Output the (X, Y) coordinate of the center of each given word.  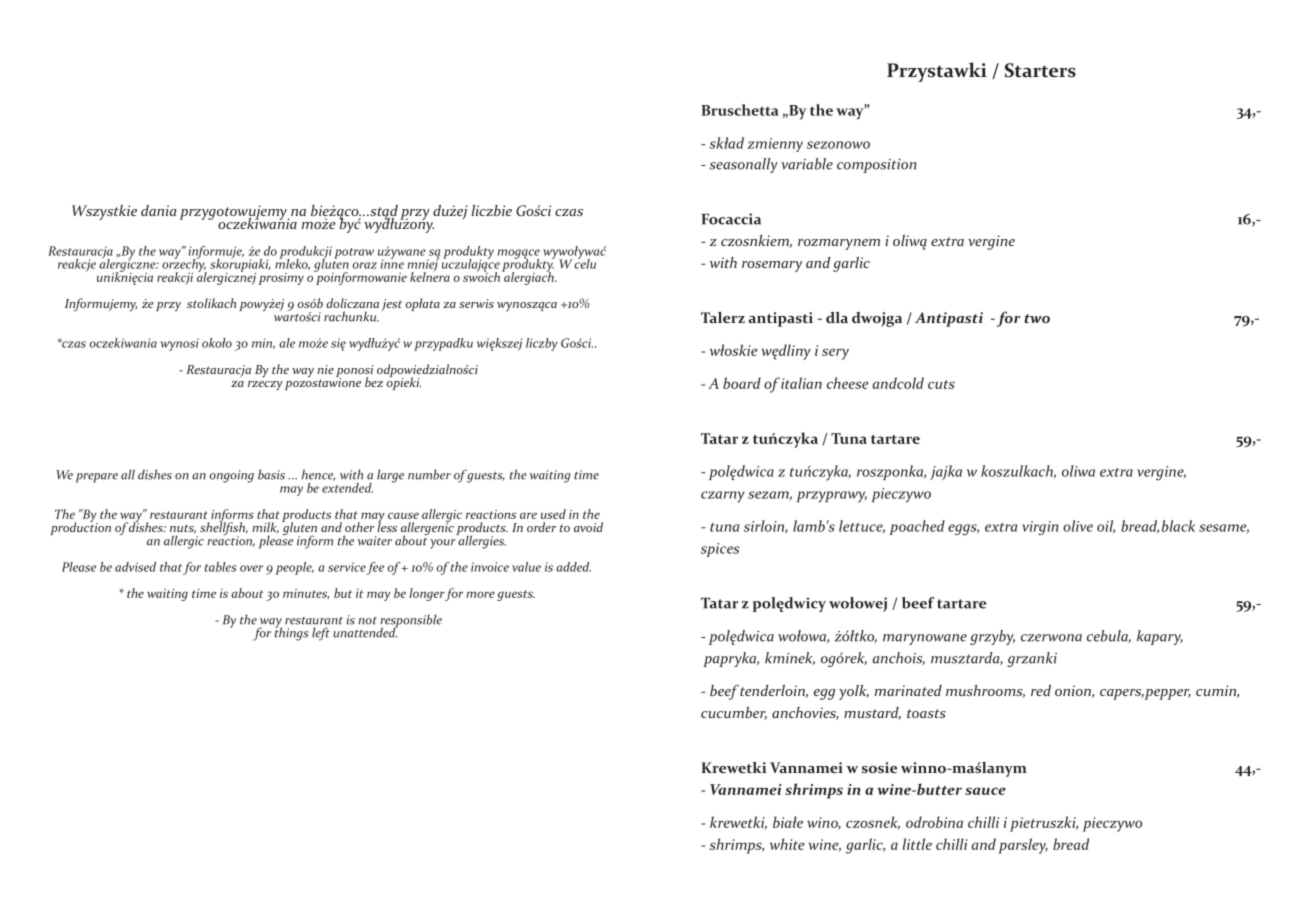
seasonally (743, 165)
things (292, 633)
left (321, 634)
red (1041, 690)
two (1037, 318)
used (553, 514)
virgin (1040, 528)
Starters (1040, 70)
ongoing (232, 476)
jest (392, 305)
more (480, 594)
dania (159, 210)
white (787, 844)
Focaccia (731, 219)
